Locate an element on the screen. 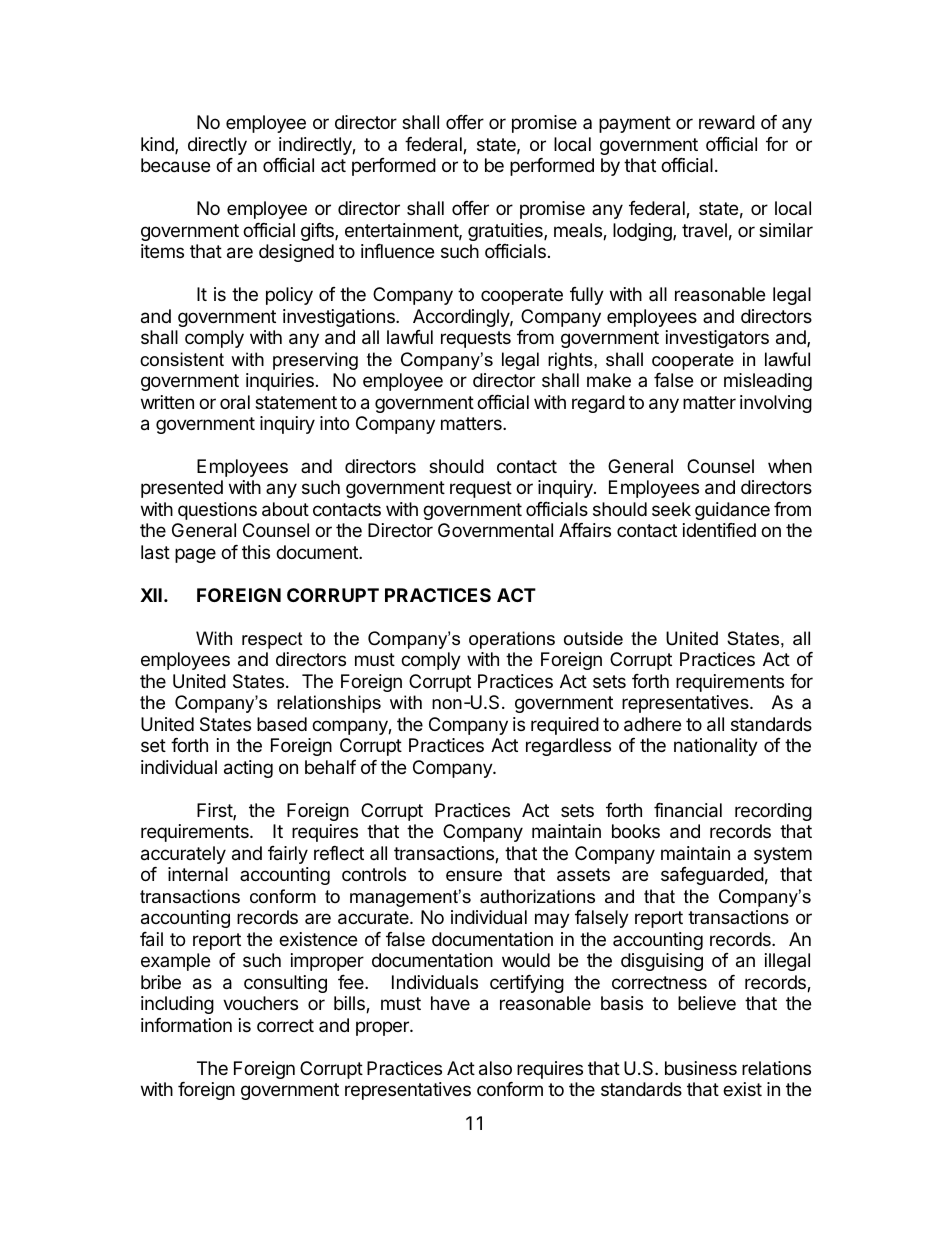 The width and height of the screenshot is (952, 1233). First is located at coordinates (215, 811).
